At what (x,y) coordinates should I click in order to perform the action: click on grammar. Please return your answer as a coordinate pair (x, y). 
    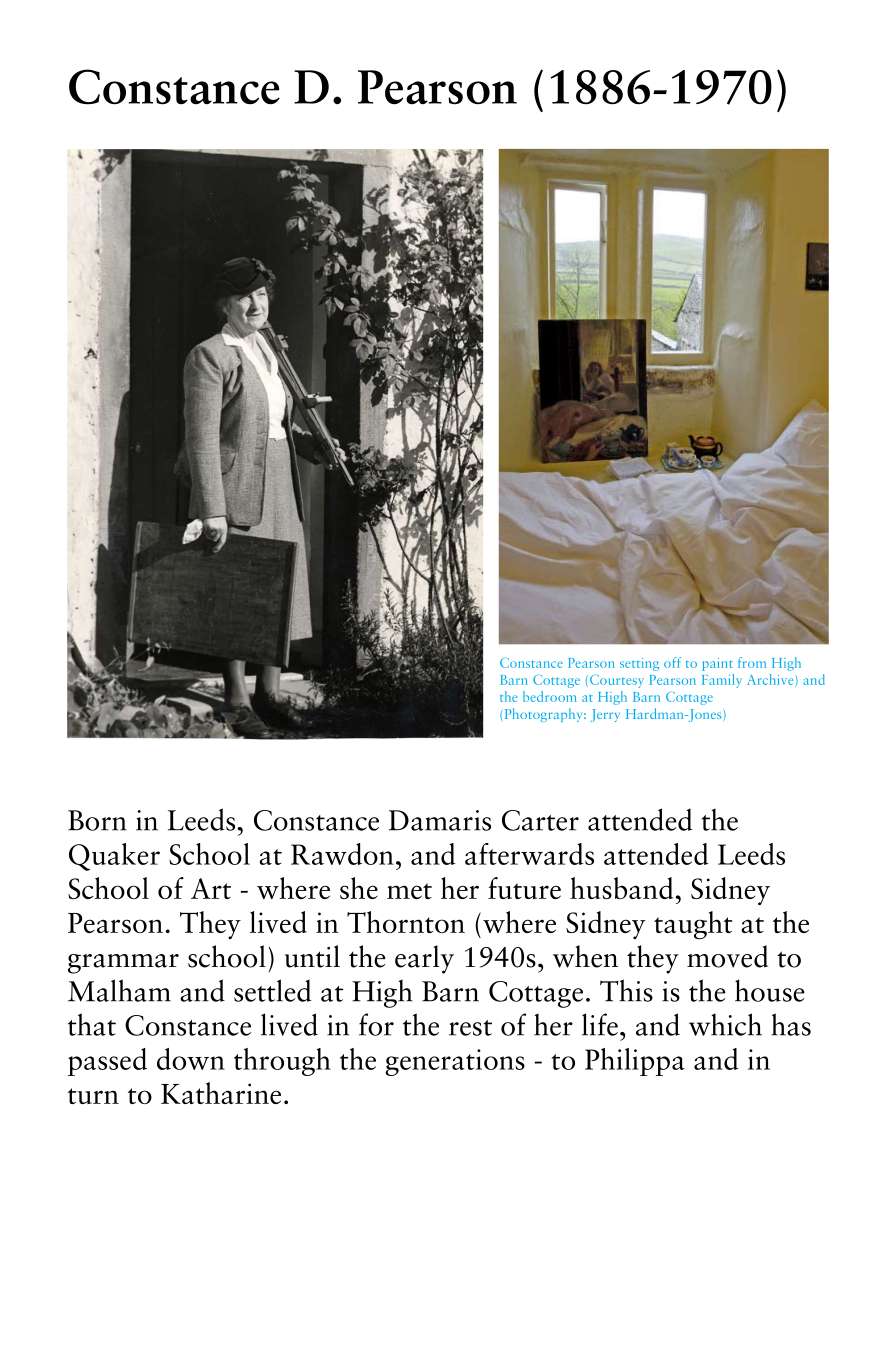
    Looking at the image, I should click on (123, 964).
